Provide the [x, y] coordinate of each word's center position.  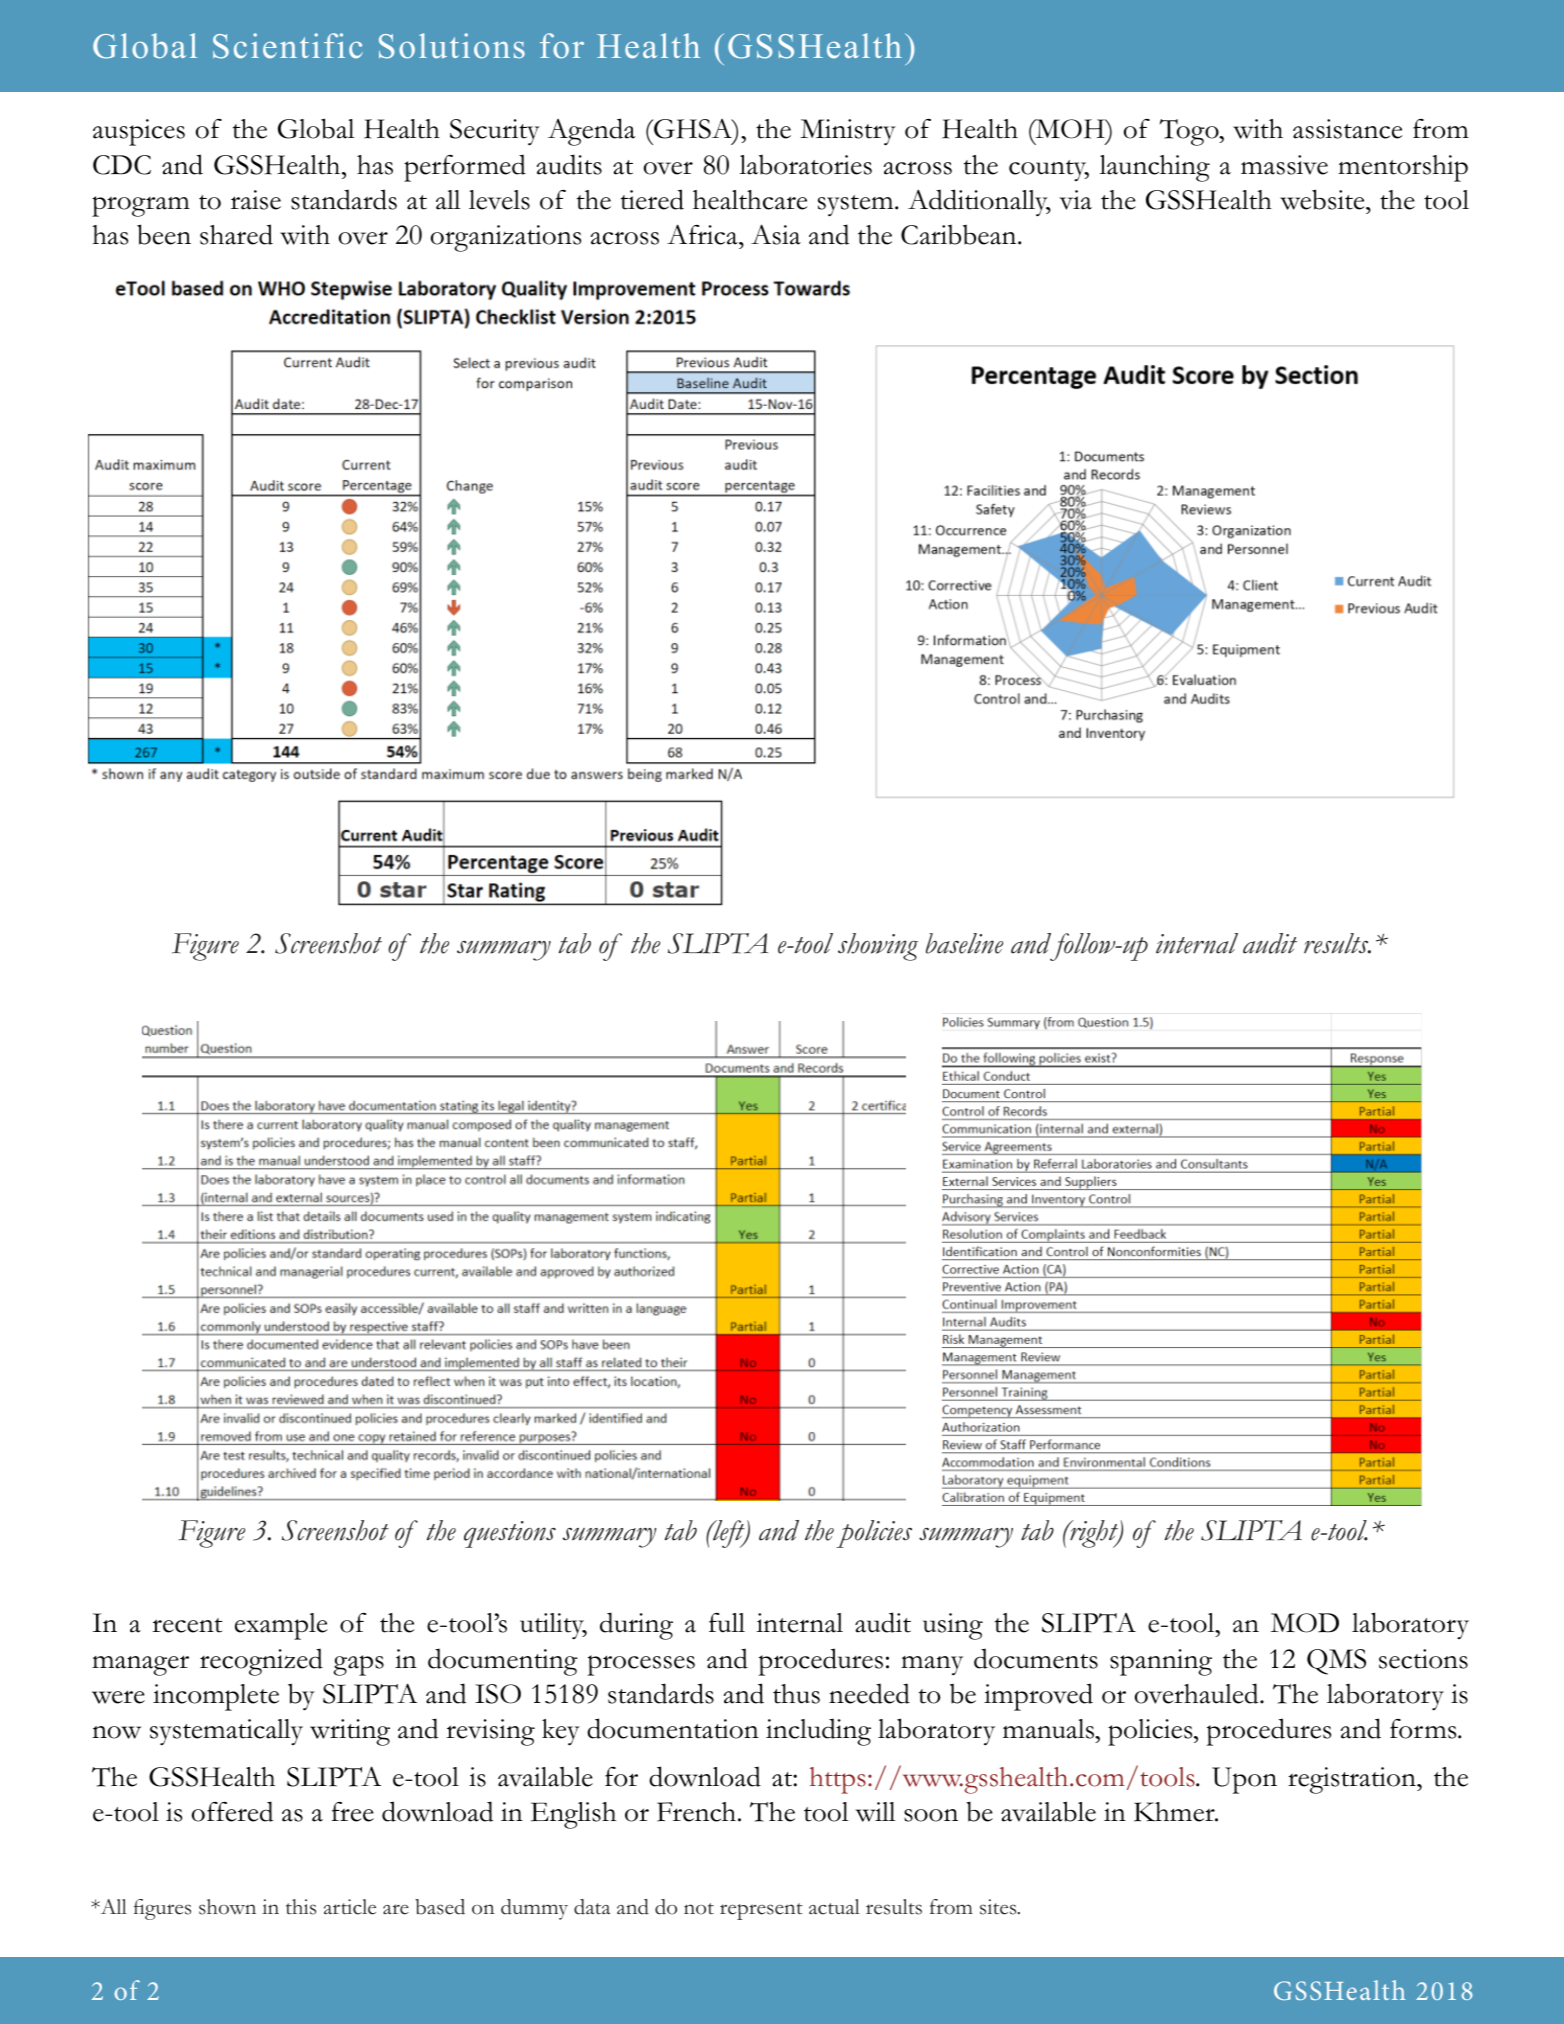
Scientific [288, 46]
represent [761, 1911]
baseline [964, 943]
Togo [1190, 132]
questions [510, 1534]
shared [236, 234]
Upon [1244, 1780]
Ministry [848, 132]
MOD [1305, 1623]
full [727, 1623]
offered [232, 1811]
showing [878, 947]
